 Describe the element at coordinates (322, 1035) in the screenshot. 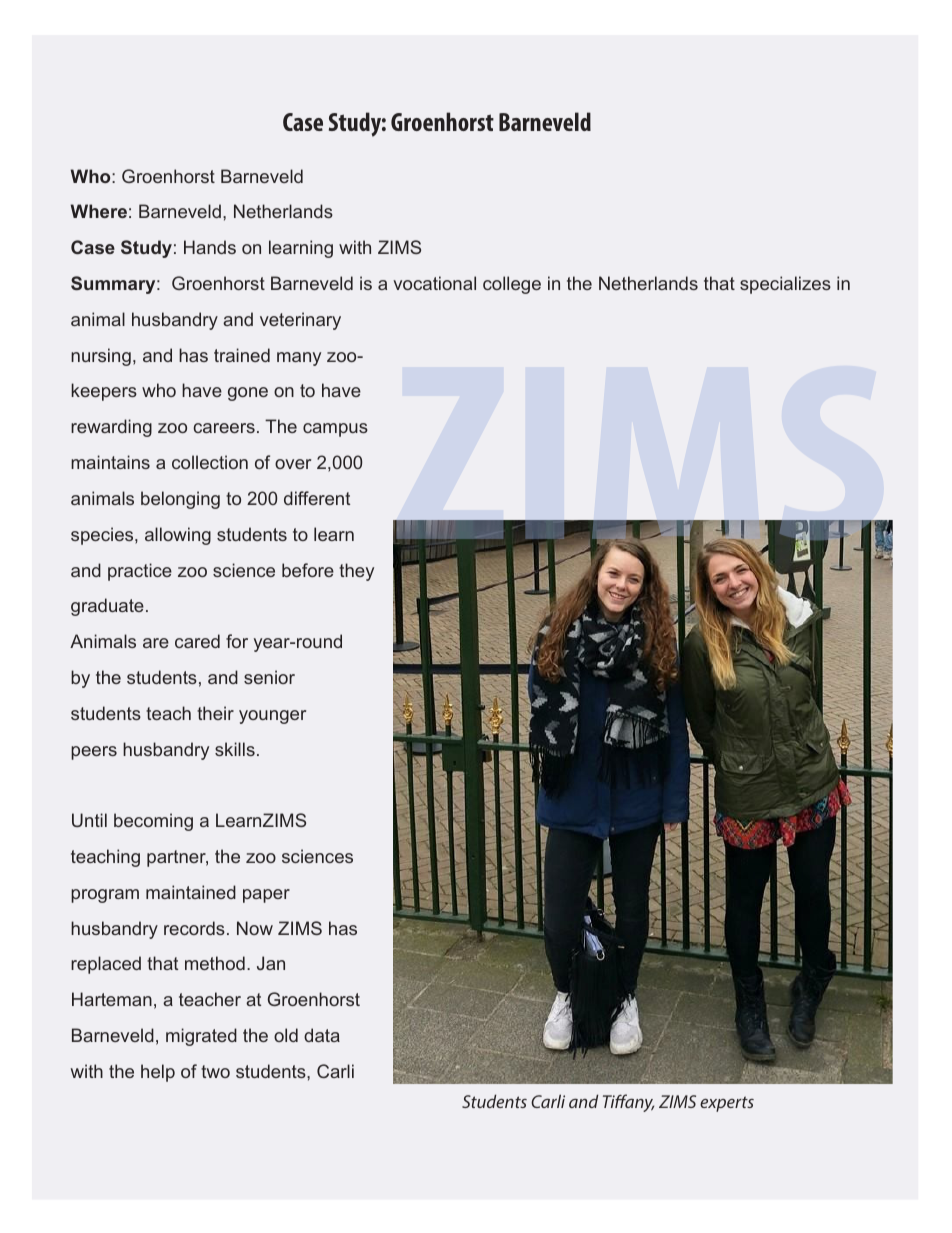

I see `data` at that location.
